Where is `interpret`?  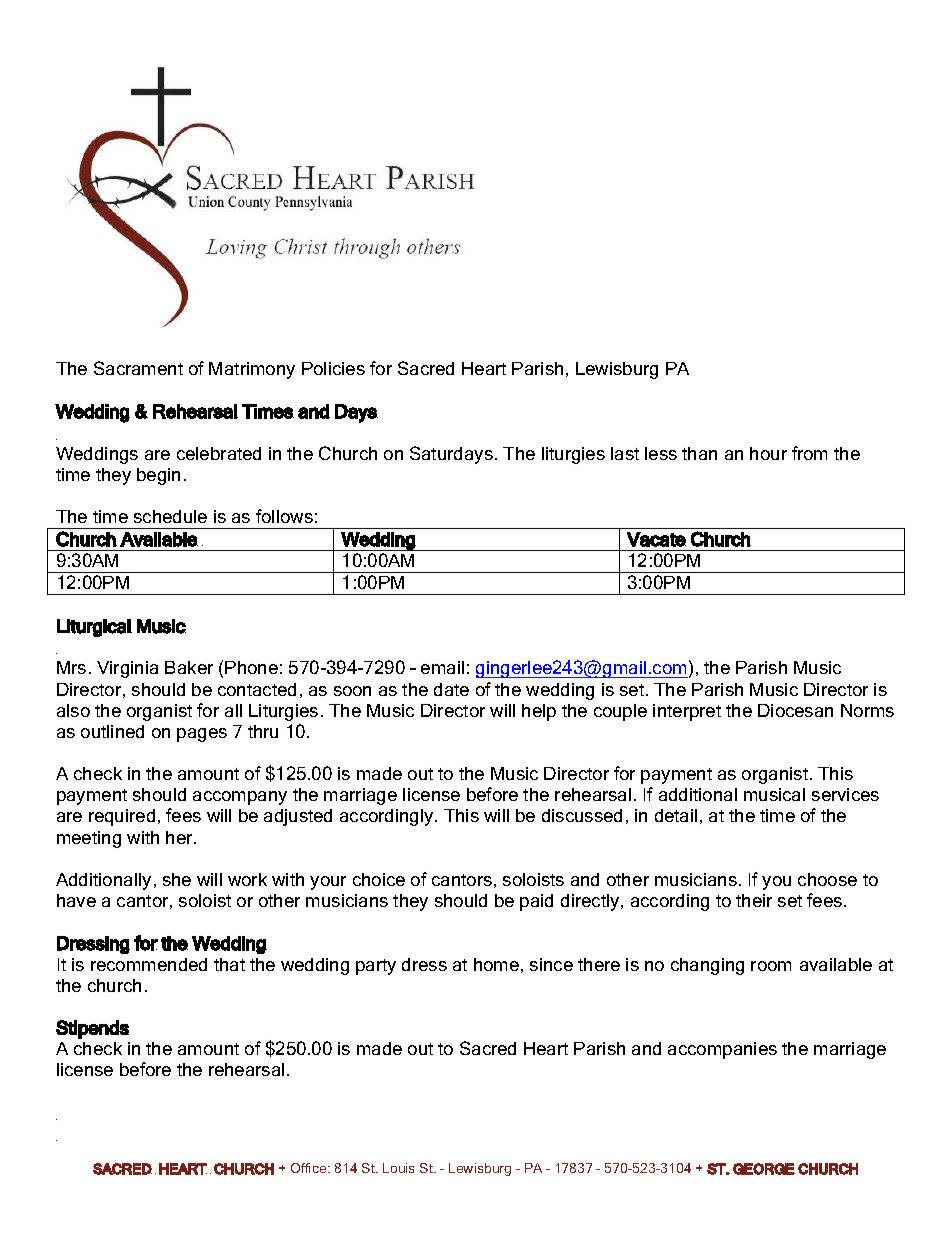 interpret is located at coordinates (687, 712).
